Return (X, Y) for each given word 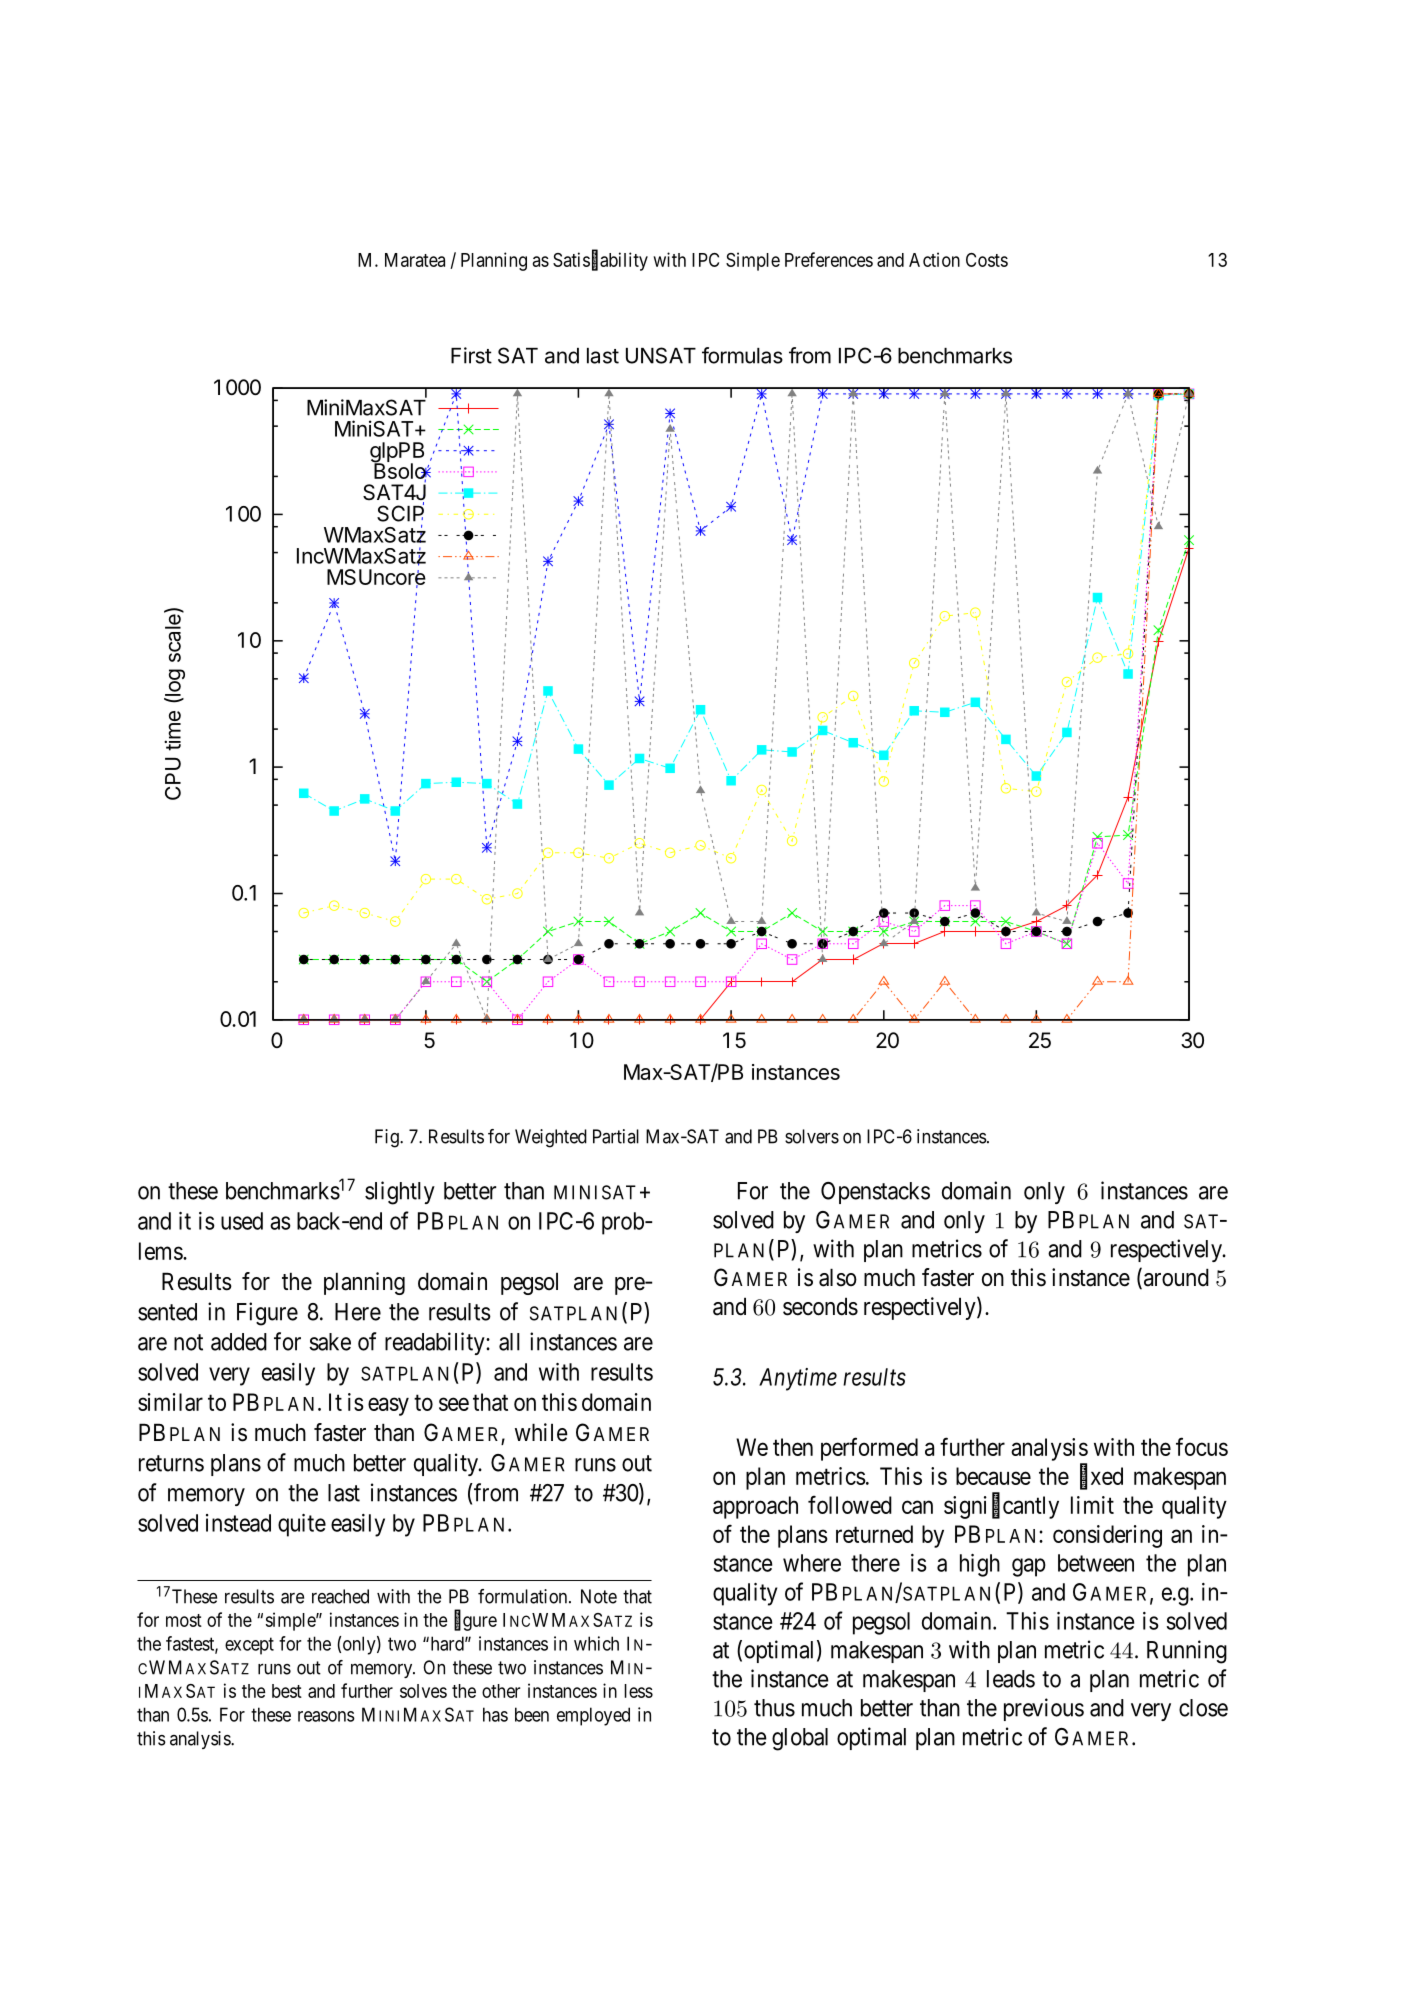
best (287, 1691)
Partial (616, 1136)
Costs (987, 260)
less (638, 1691)
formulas (742, 355)
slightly (400, 1193)
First (471, 355)
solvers (812, 1136)
